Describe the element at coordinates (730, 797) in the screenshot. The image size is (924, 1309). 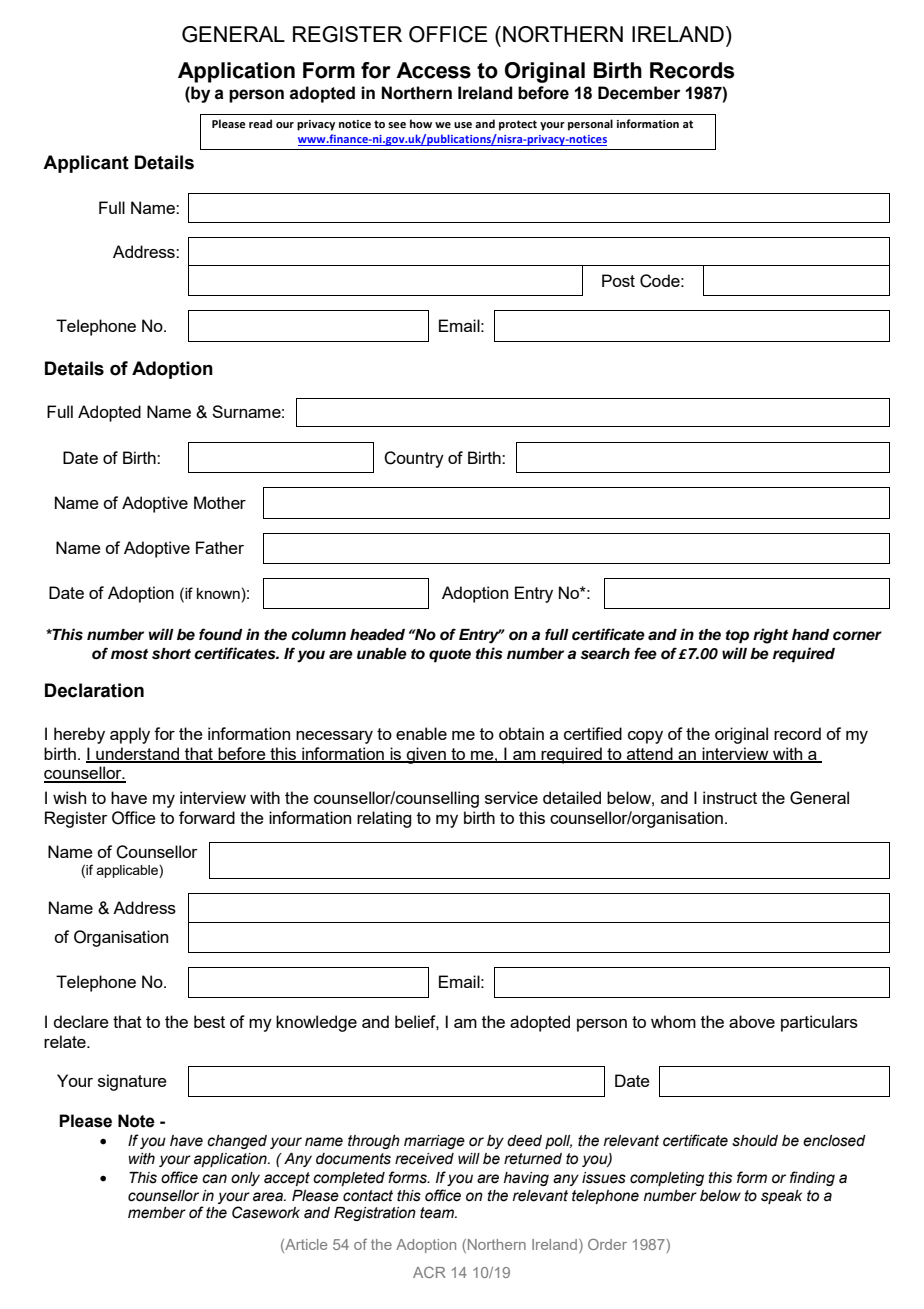
I see `instruct` at that location.
